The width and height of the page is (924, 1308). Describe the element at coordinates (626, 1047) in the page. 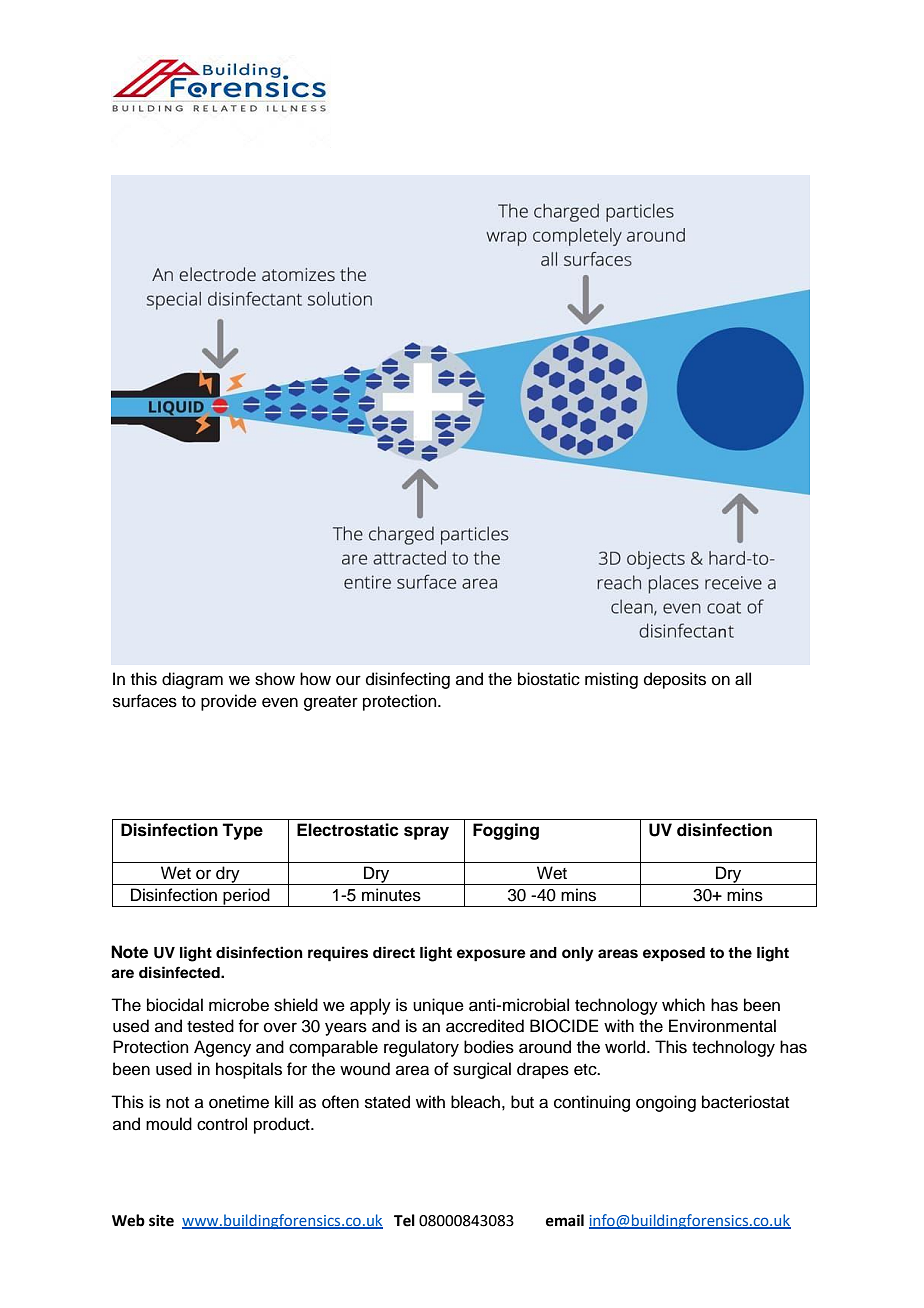

I see `world` at that location.
